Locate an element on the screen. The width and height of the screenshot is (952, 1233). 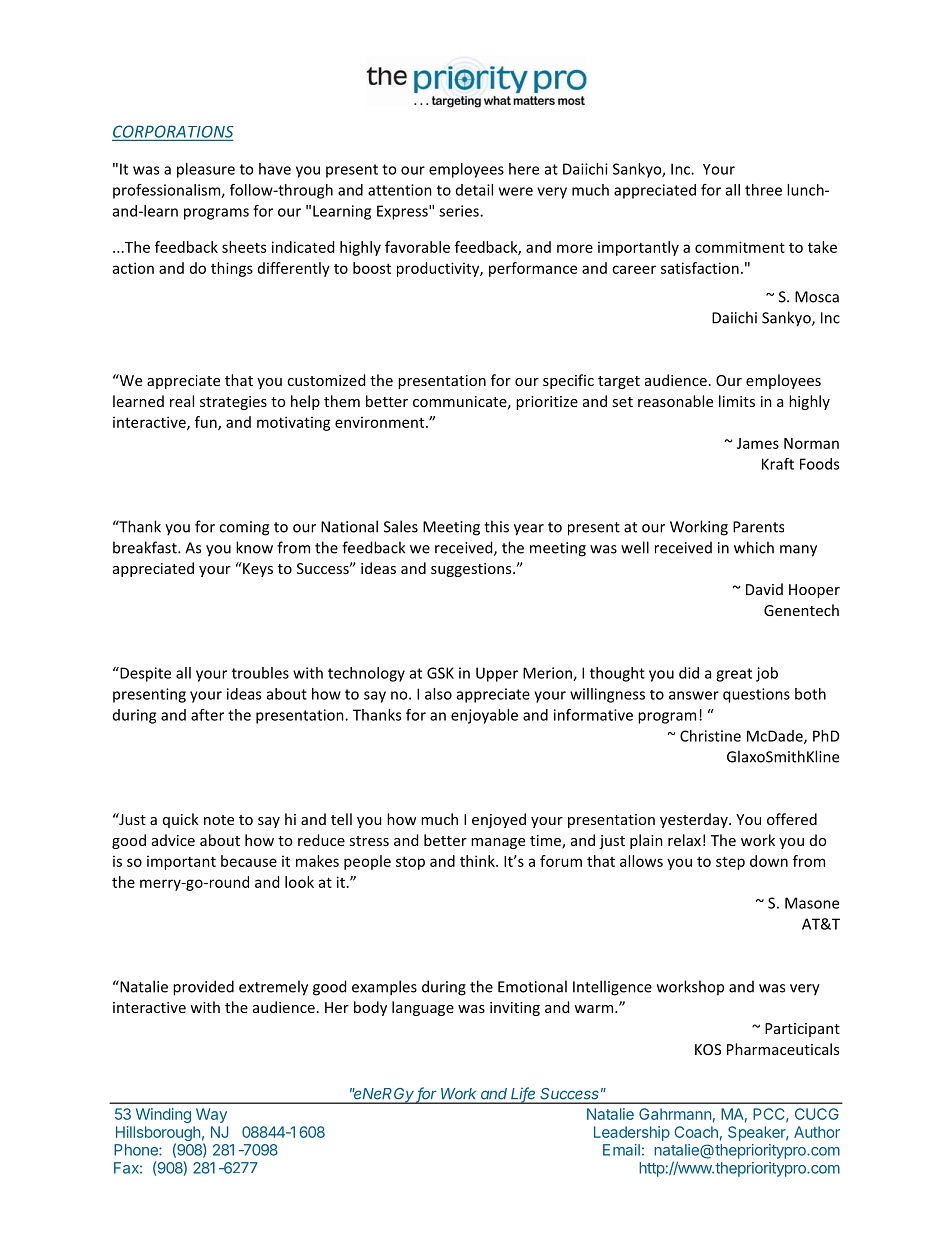
great is located at coordinates (734, 675).
